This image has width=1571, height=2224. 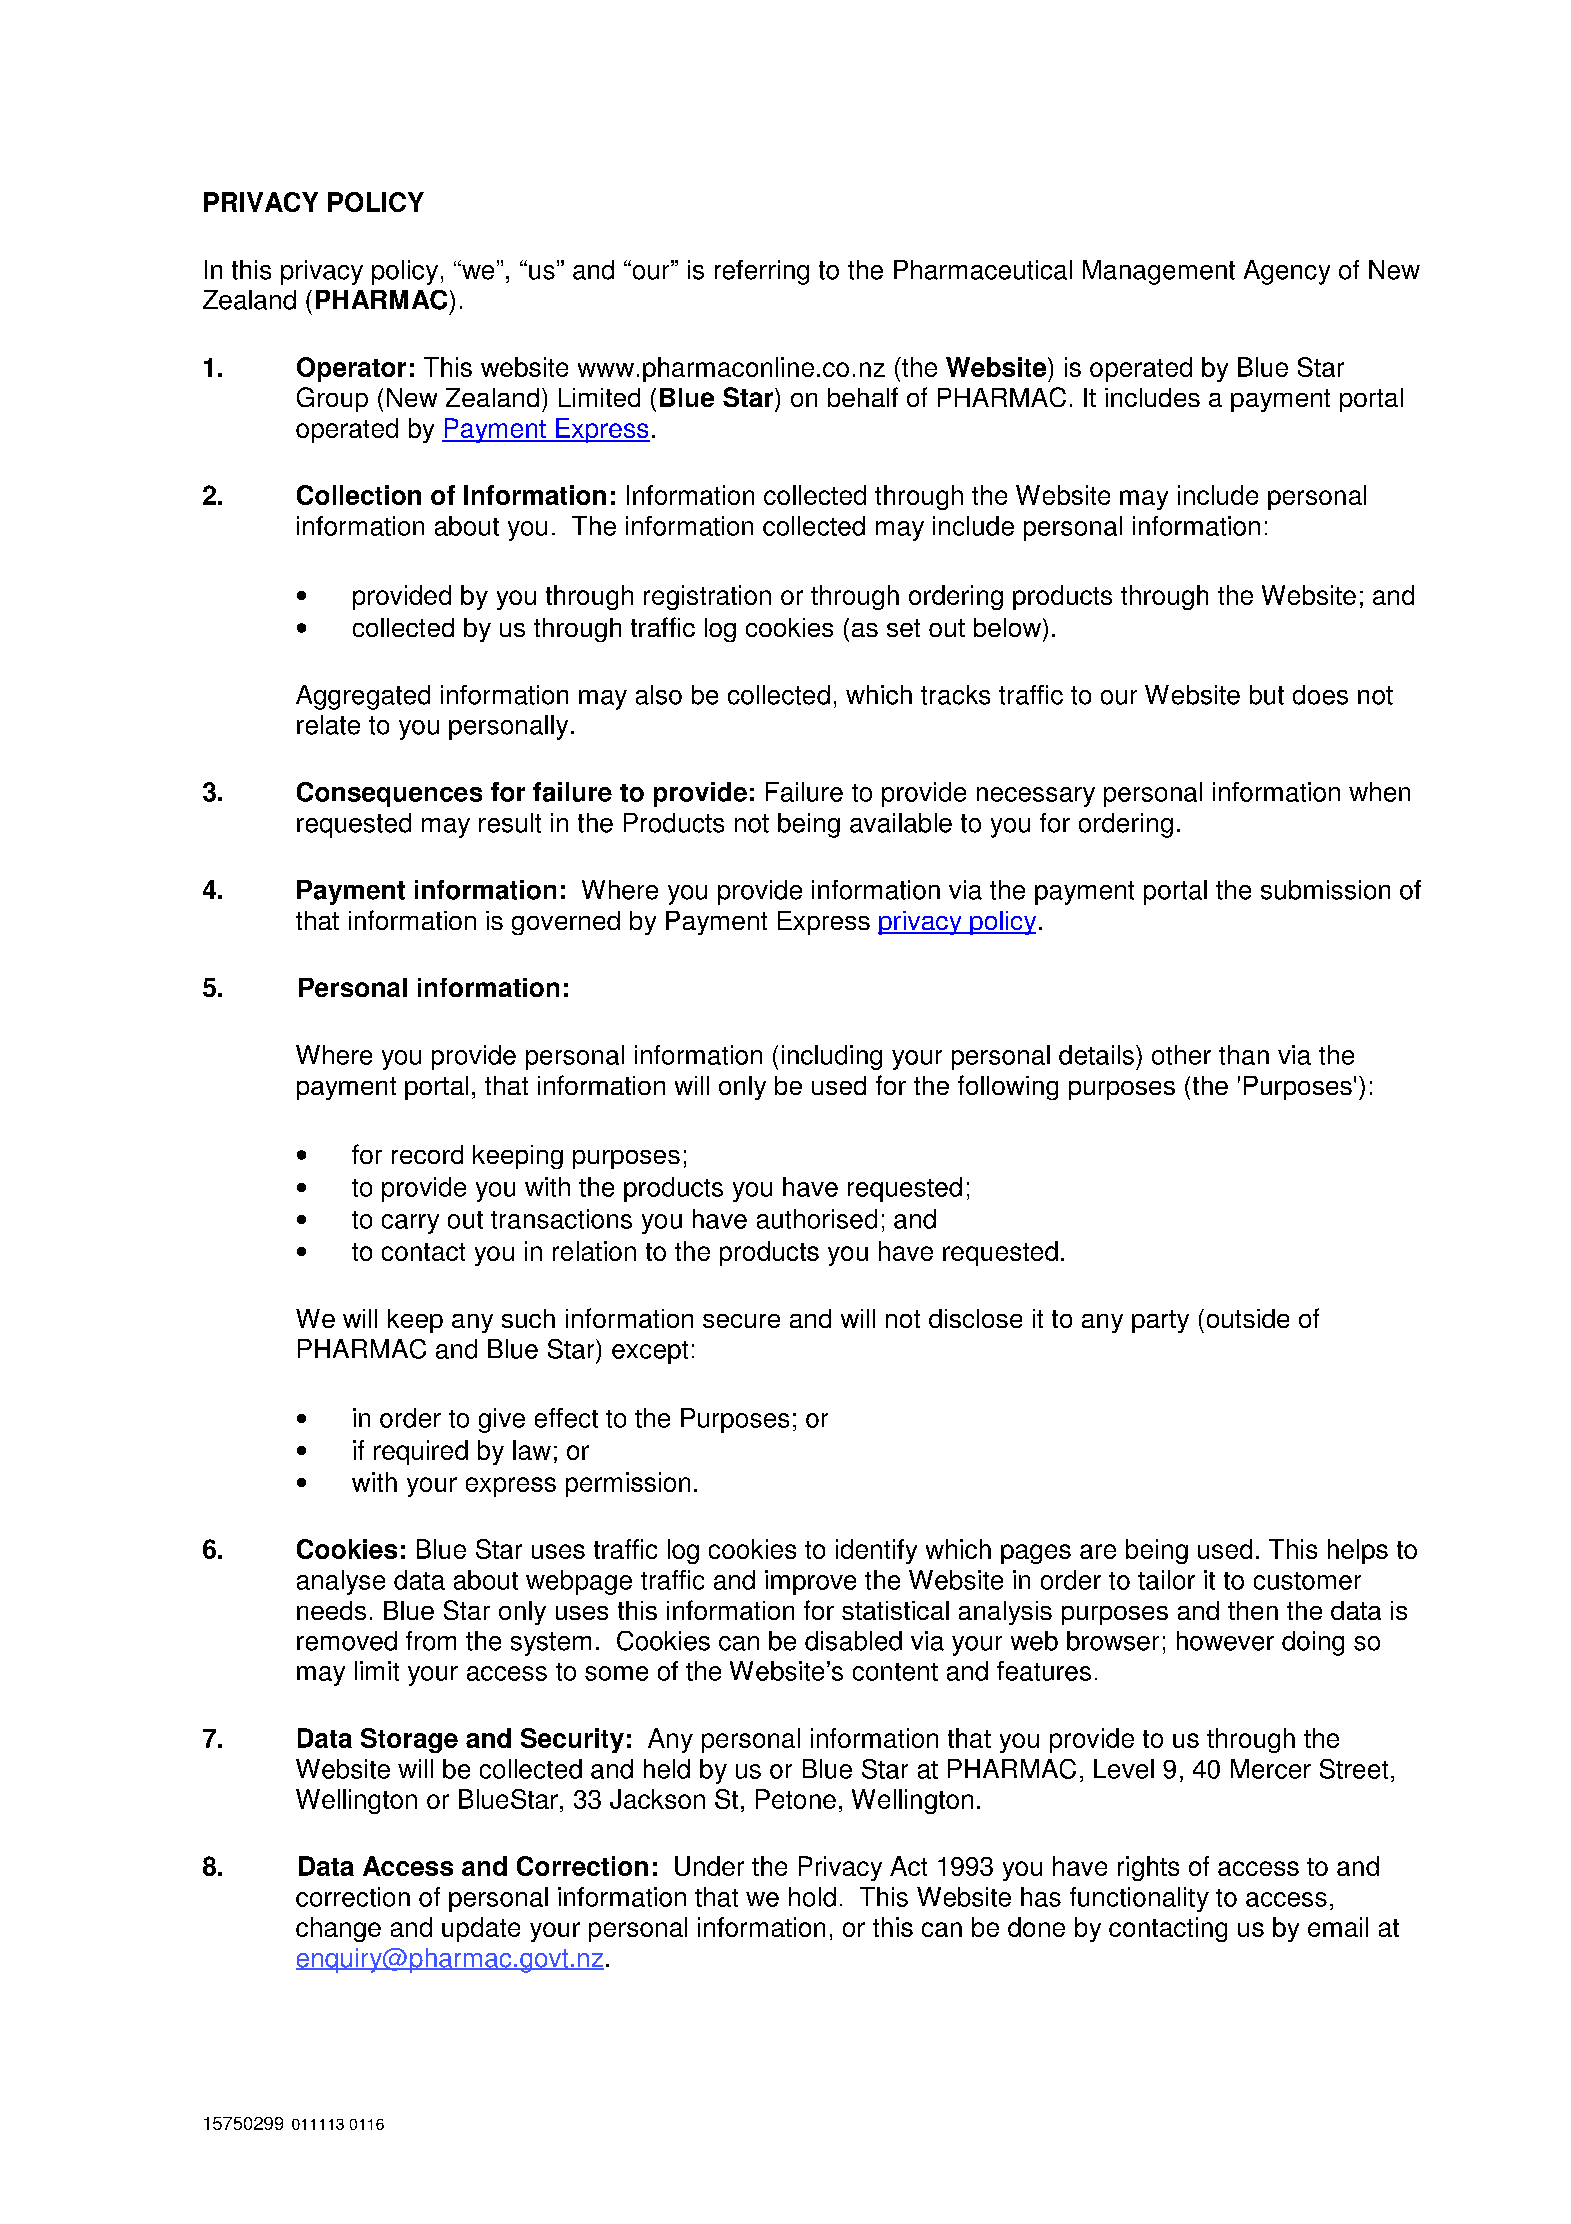 What do you see at coordinates (832, 1057) in the image?
I see `including` at bounding box center [832, 1057].
